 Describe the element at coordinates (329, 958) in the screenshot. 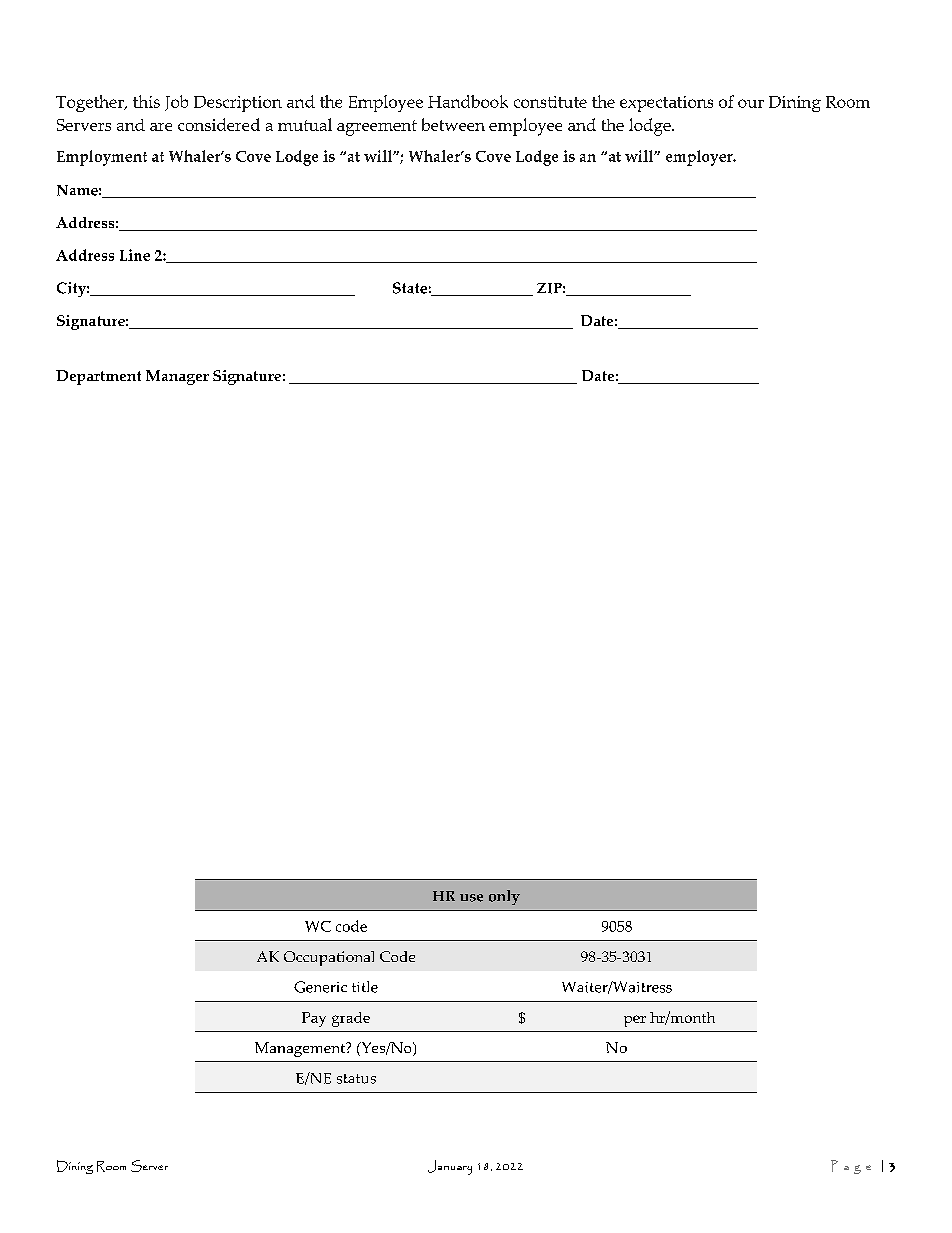

I see `Occupational` at that location.
